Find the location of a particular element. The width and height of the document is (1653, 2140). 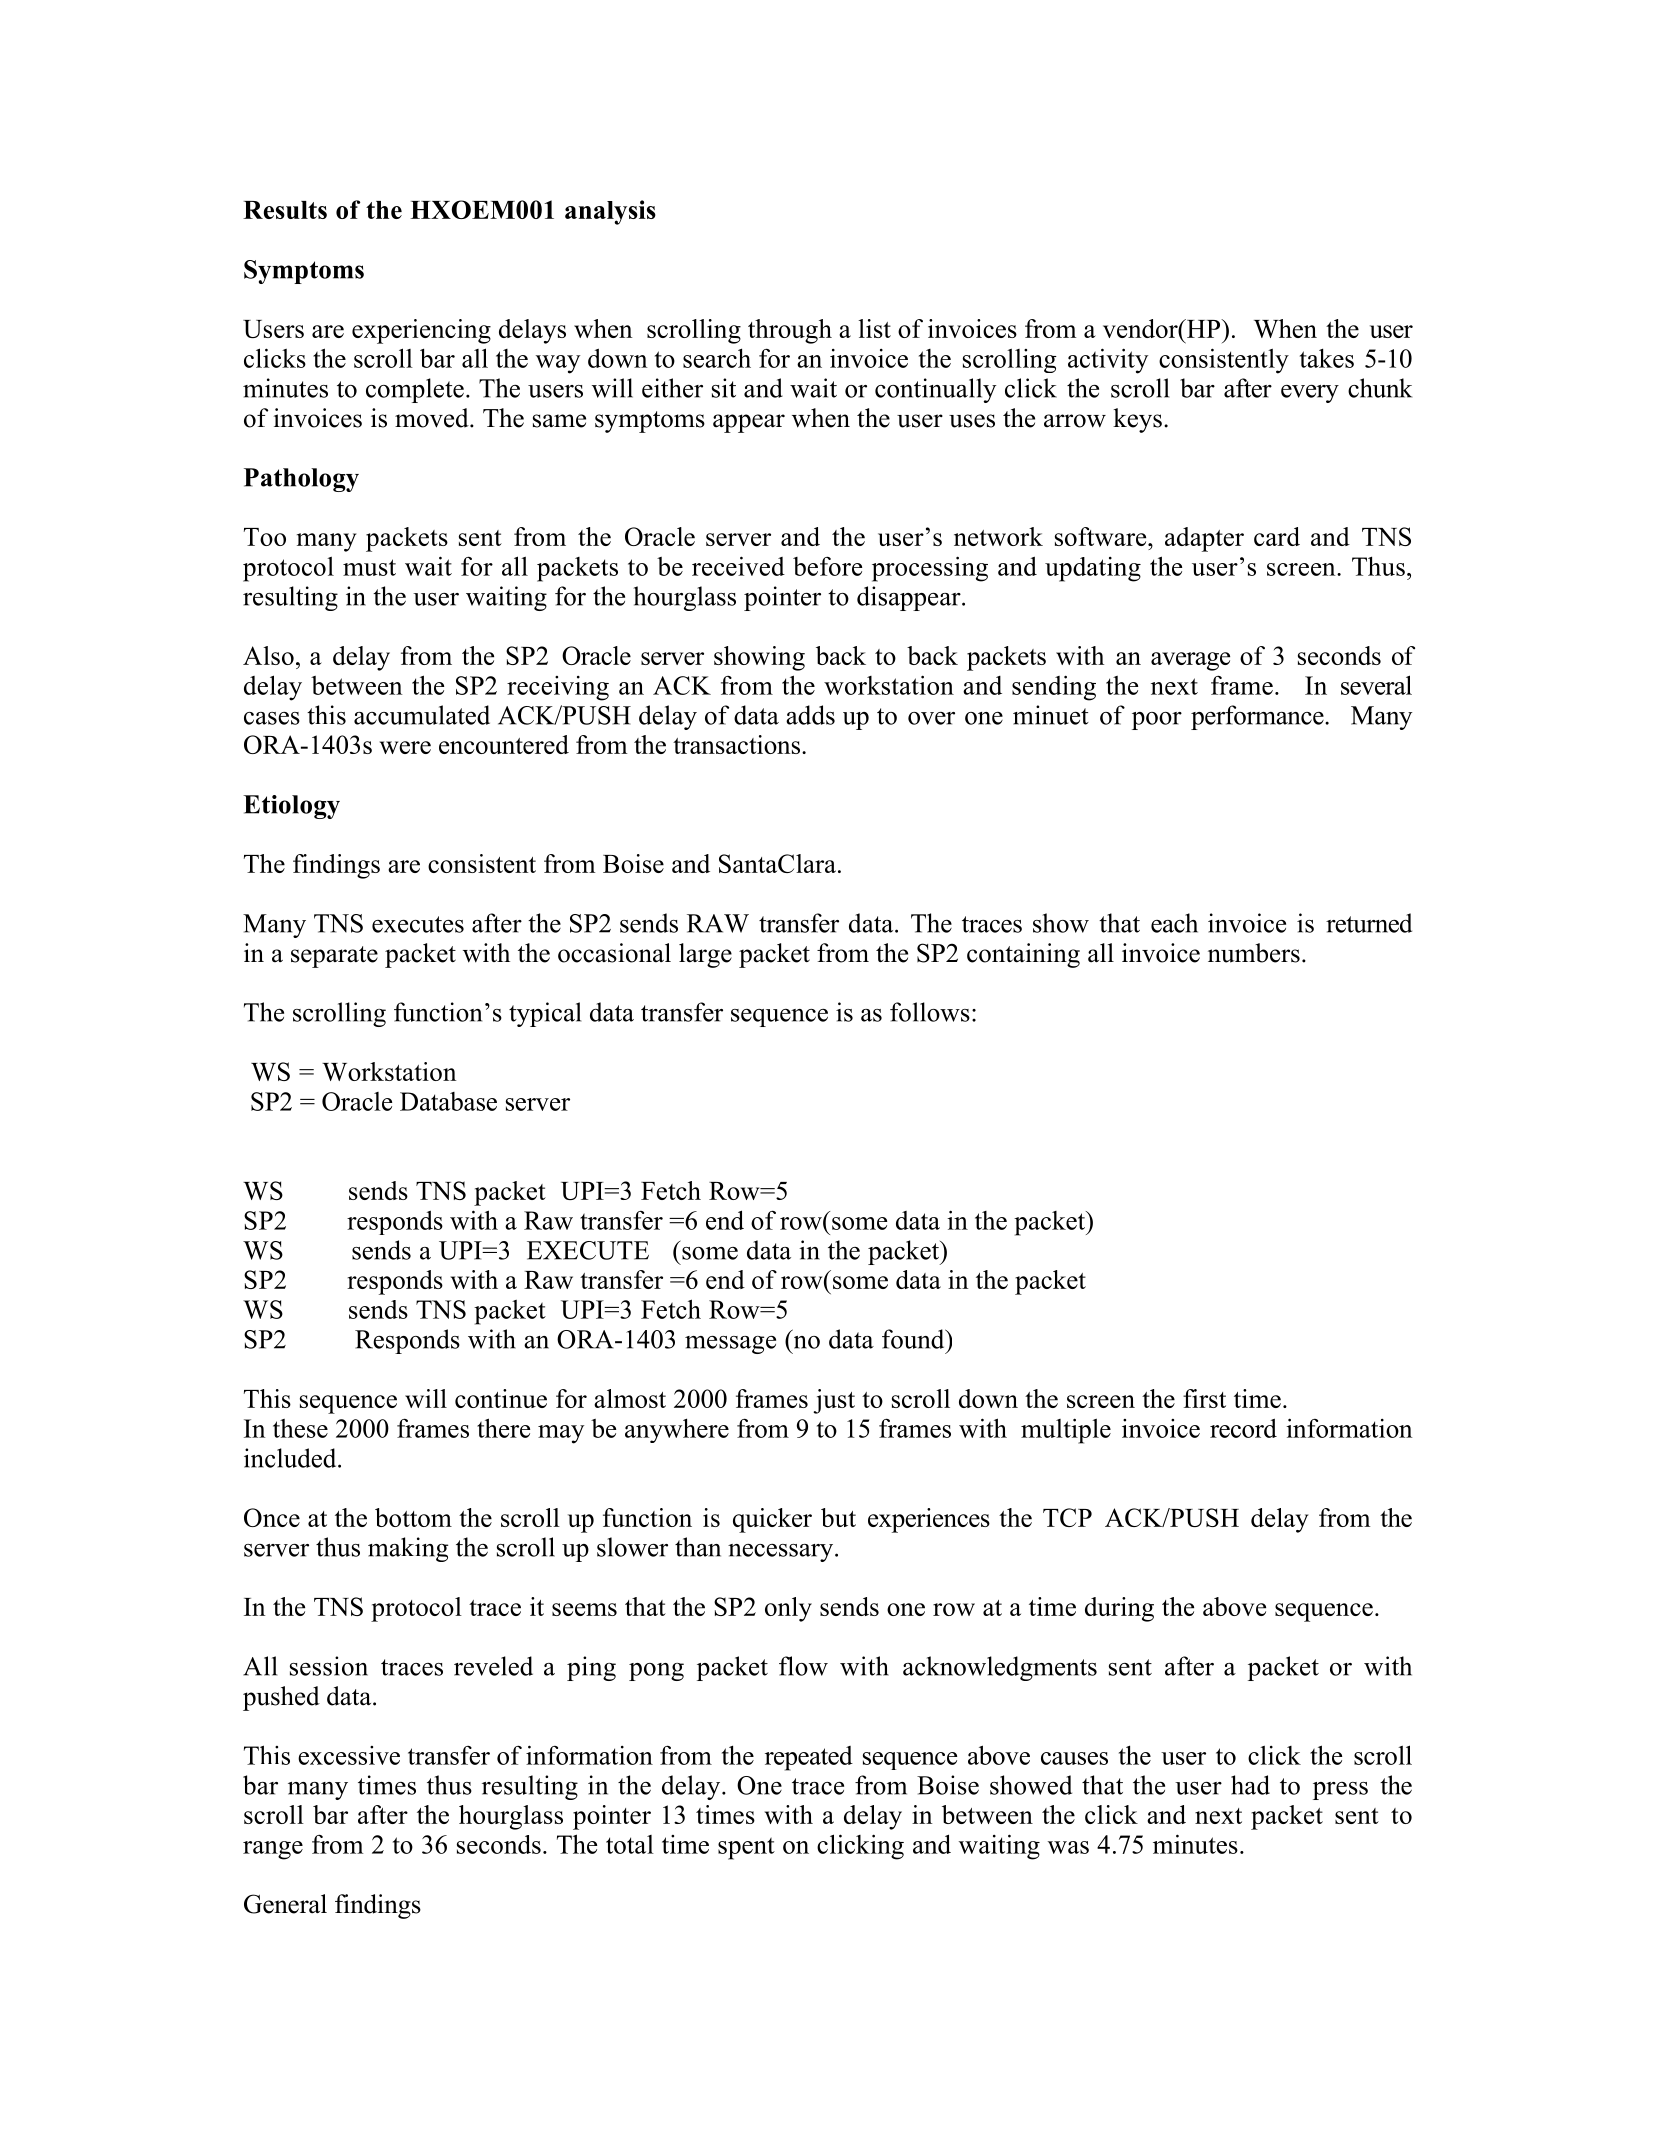

through is located at coordinates (790, 331).
